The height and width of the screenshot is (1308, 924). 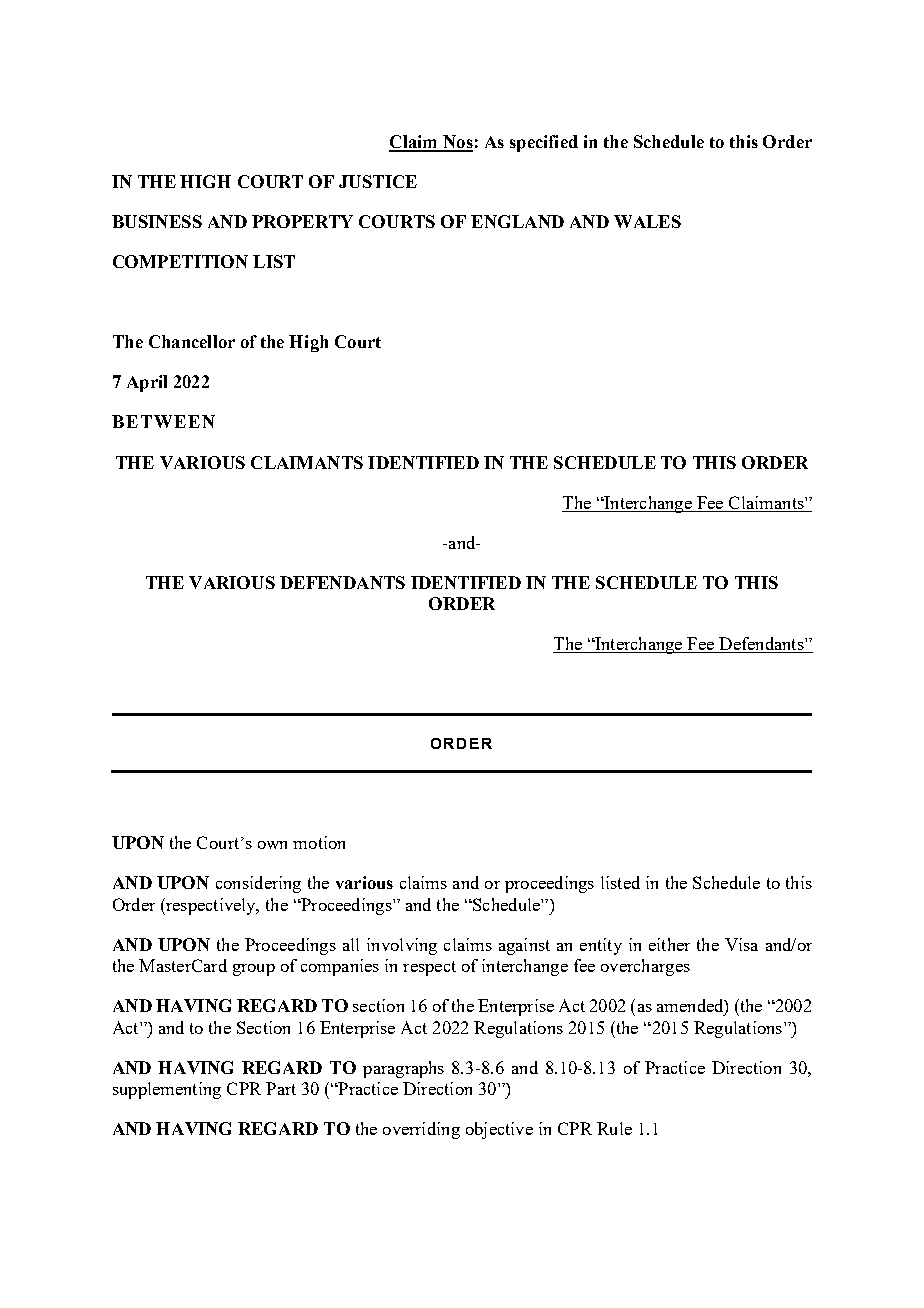 I want to click on specified, so click(x=544, y=143).
